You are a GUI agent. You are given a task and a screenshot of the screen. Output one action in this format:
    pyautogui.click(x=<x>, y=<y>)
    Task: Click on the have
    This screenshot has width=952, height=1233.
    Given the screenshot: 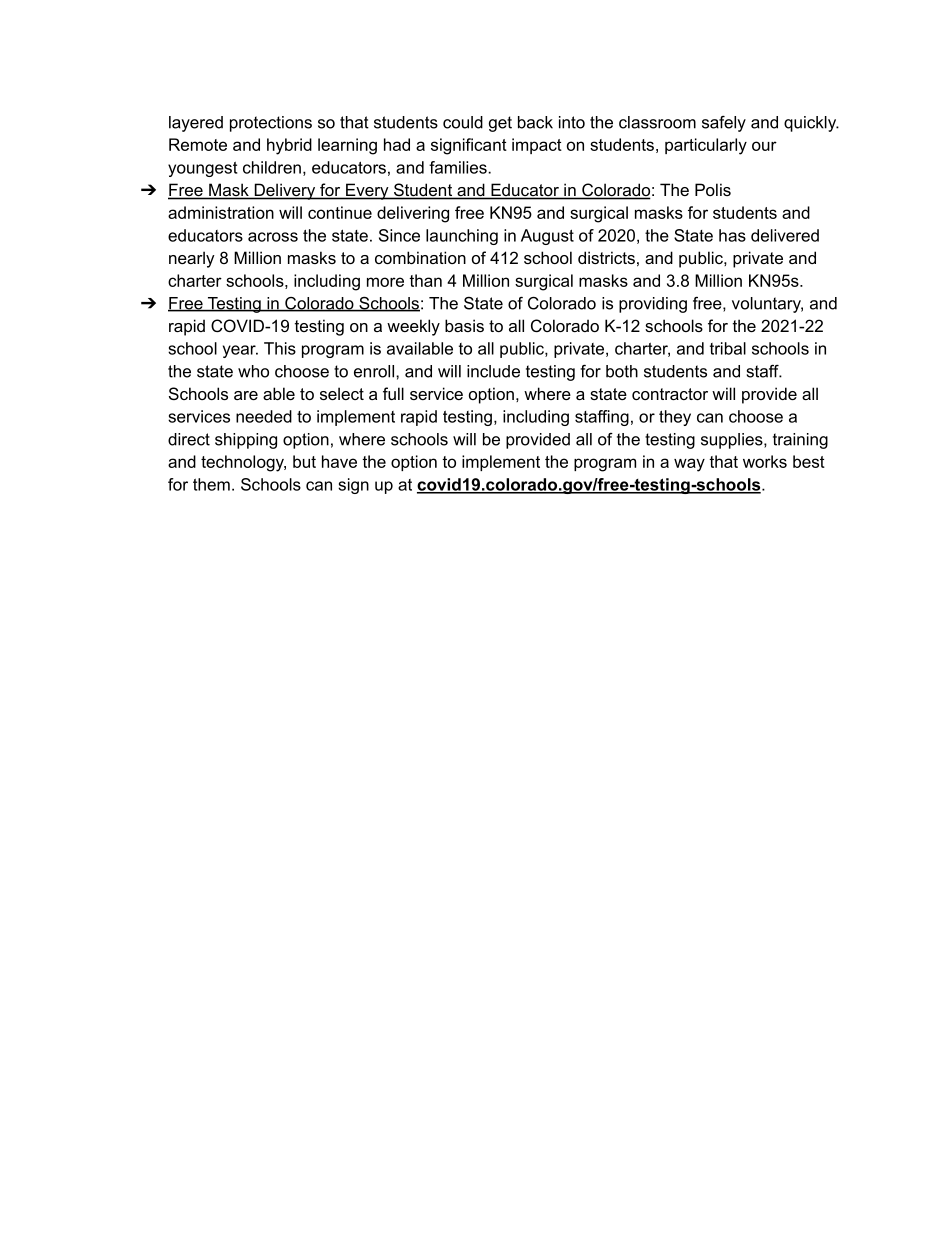 What is the action you would take?
    pyautogui.click(x=339, y=461)
